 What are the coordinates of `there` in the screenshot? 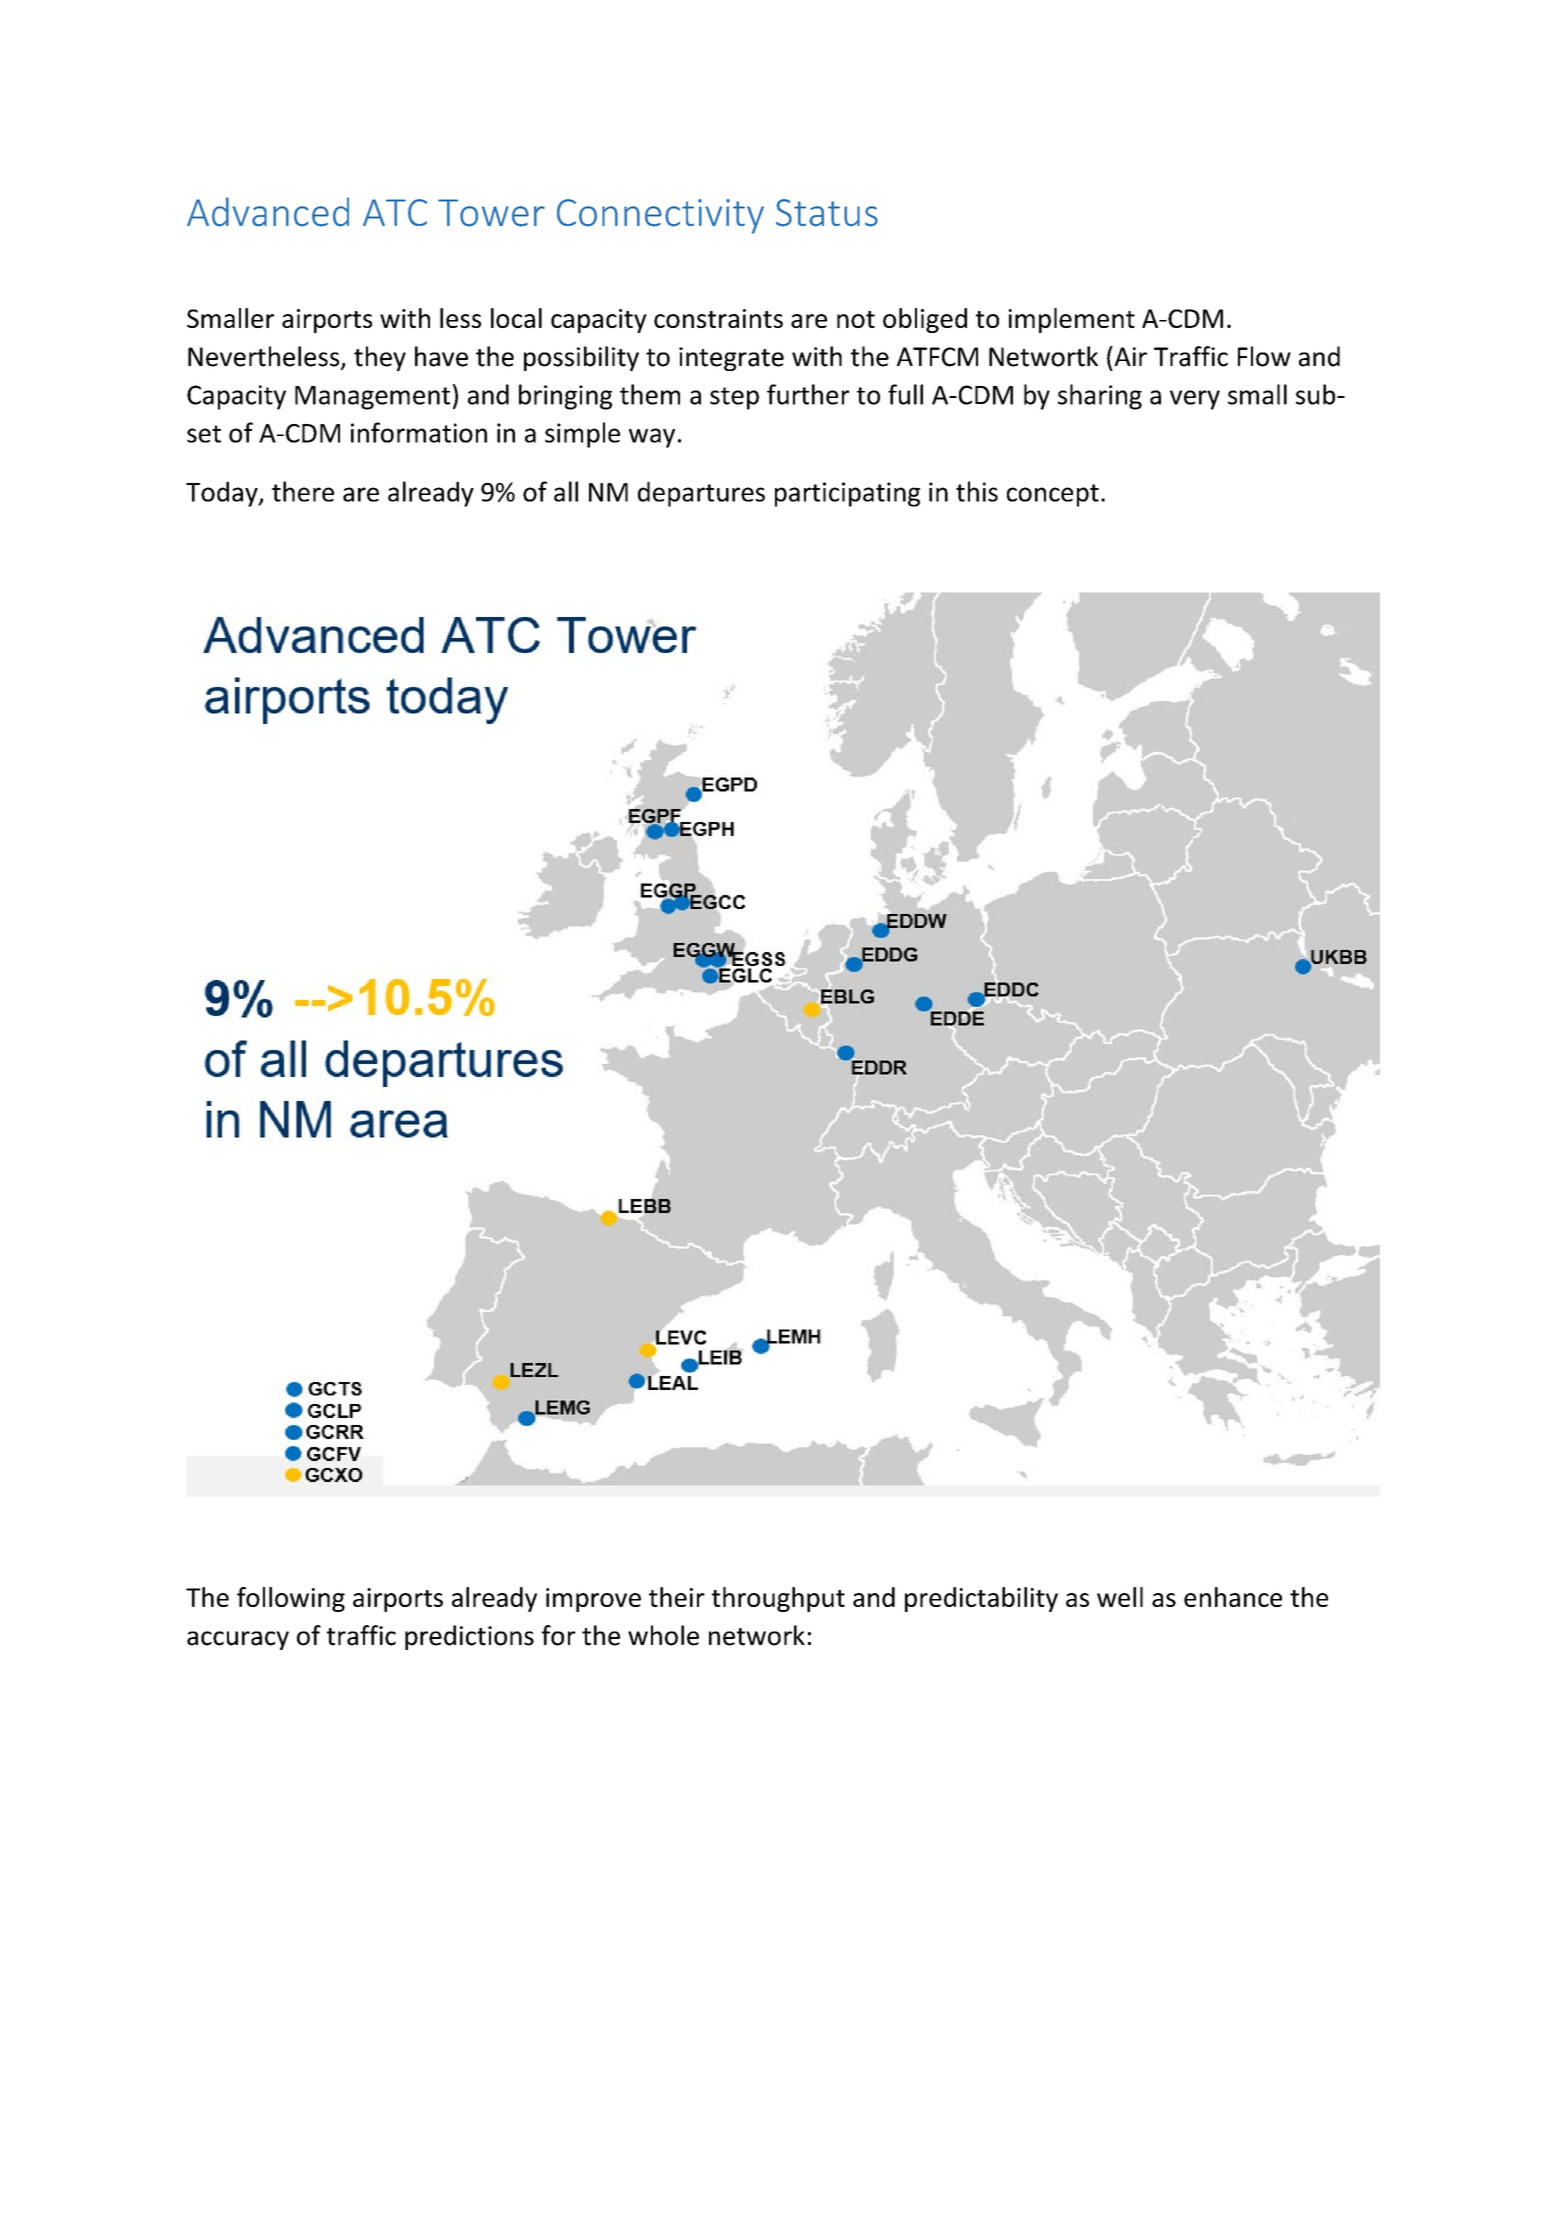 It's located at (303, 491).
